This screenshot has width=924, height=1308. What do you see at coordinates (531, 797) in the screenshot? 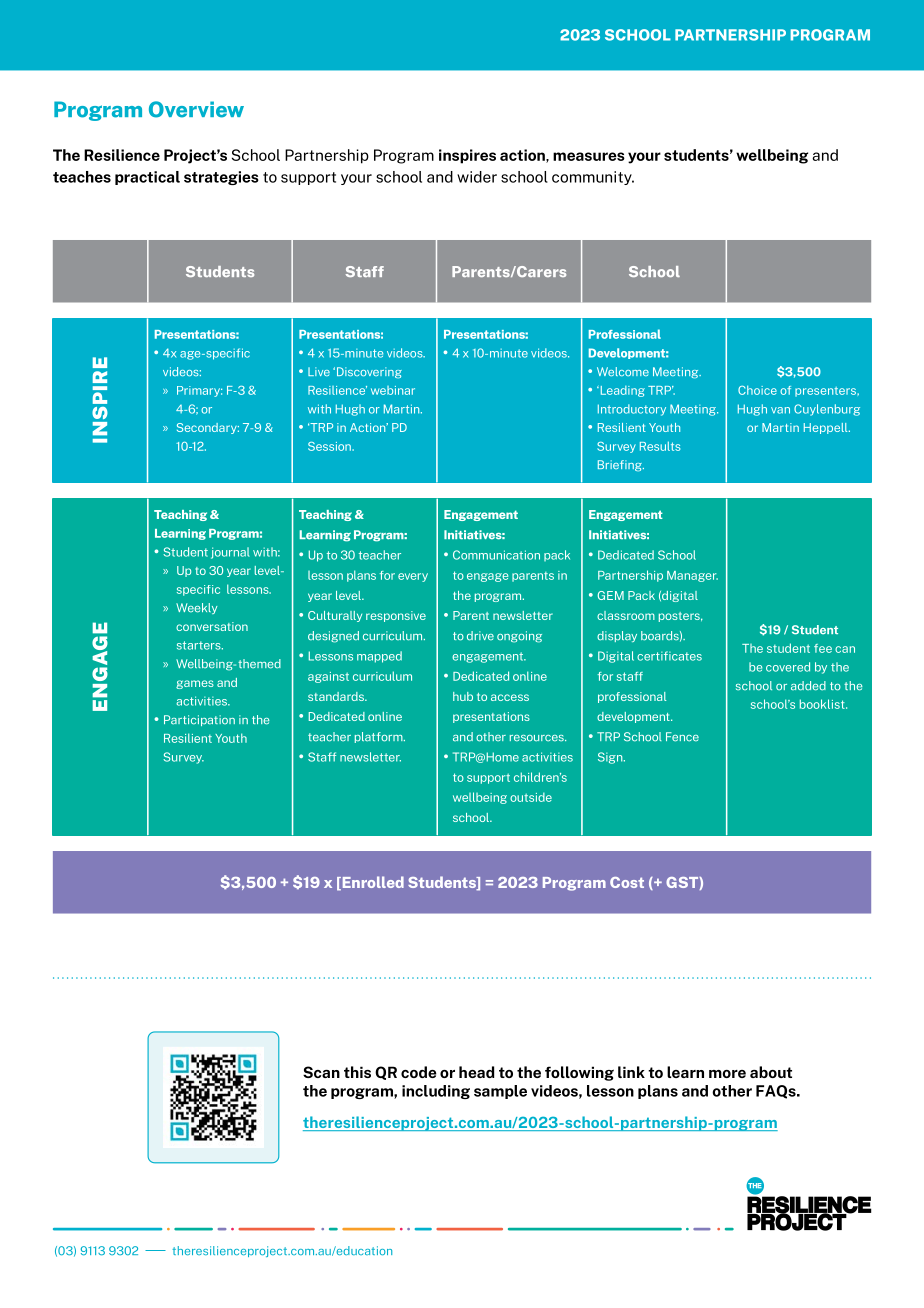
I see `outside` at bounding box center [531, 797].
